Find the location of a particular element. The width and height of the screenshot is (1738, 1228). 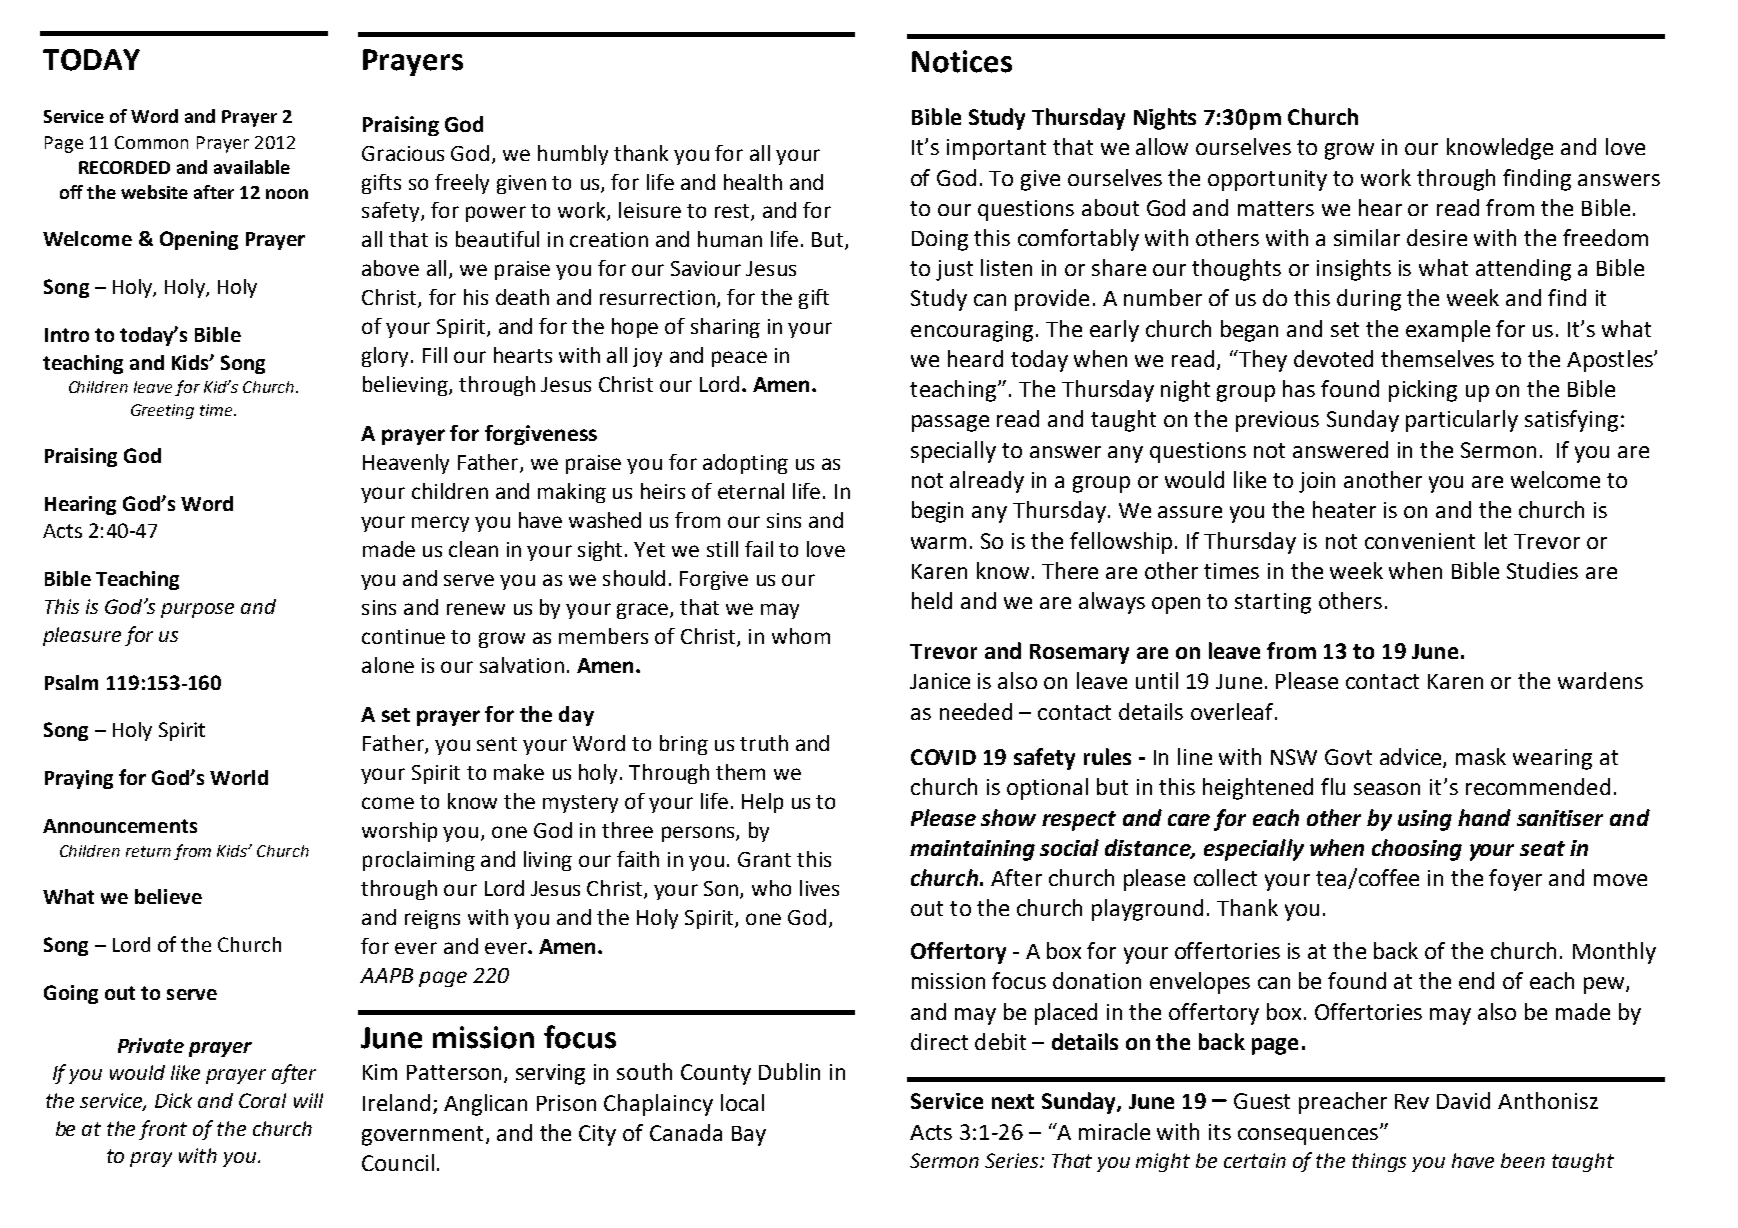

Common is located at coordinates (151, 142).
